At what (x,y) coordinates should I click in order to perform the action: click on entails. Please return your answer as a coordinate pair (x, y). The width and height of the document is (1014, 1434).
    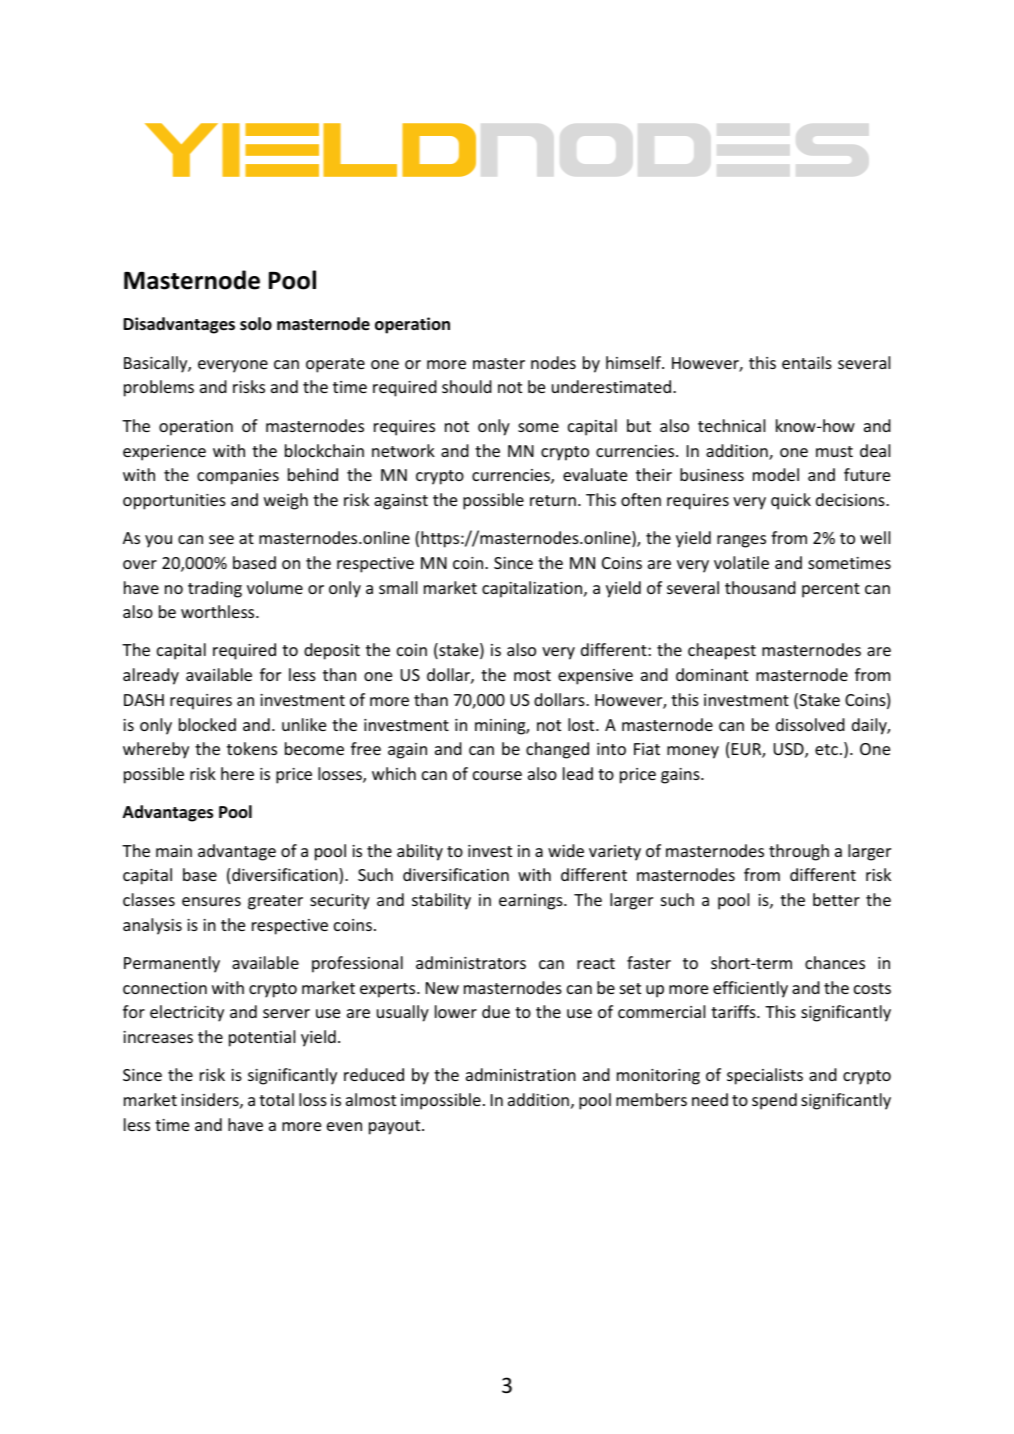
    Looking at the image, I should click on (807, 362).
